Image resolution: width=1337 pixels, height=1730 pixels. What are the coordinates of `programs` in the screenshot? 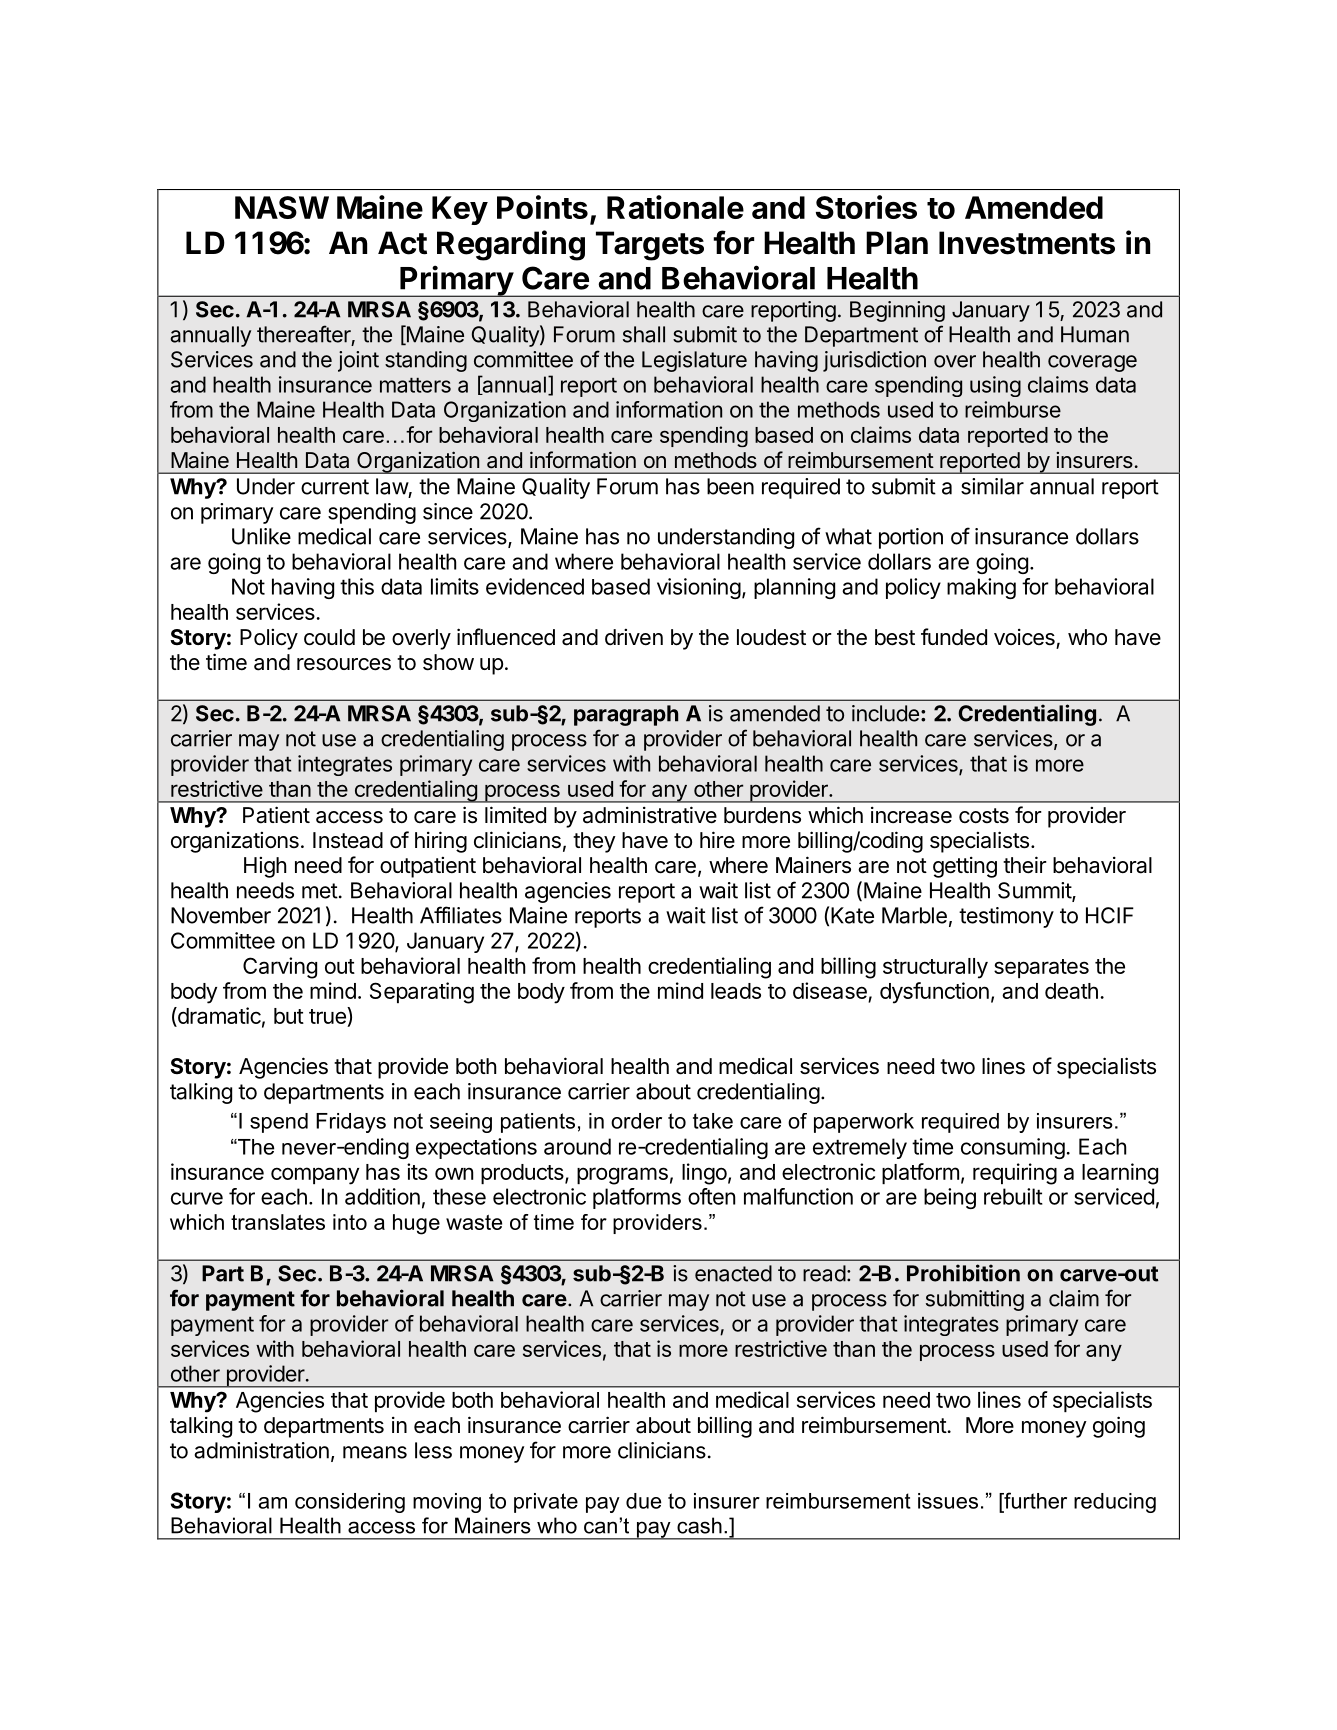 It's located at (622, 1176).
